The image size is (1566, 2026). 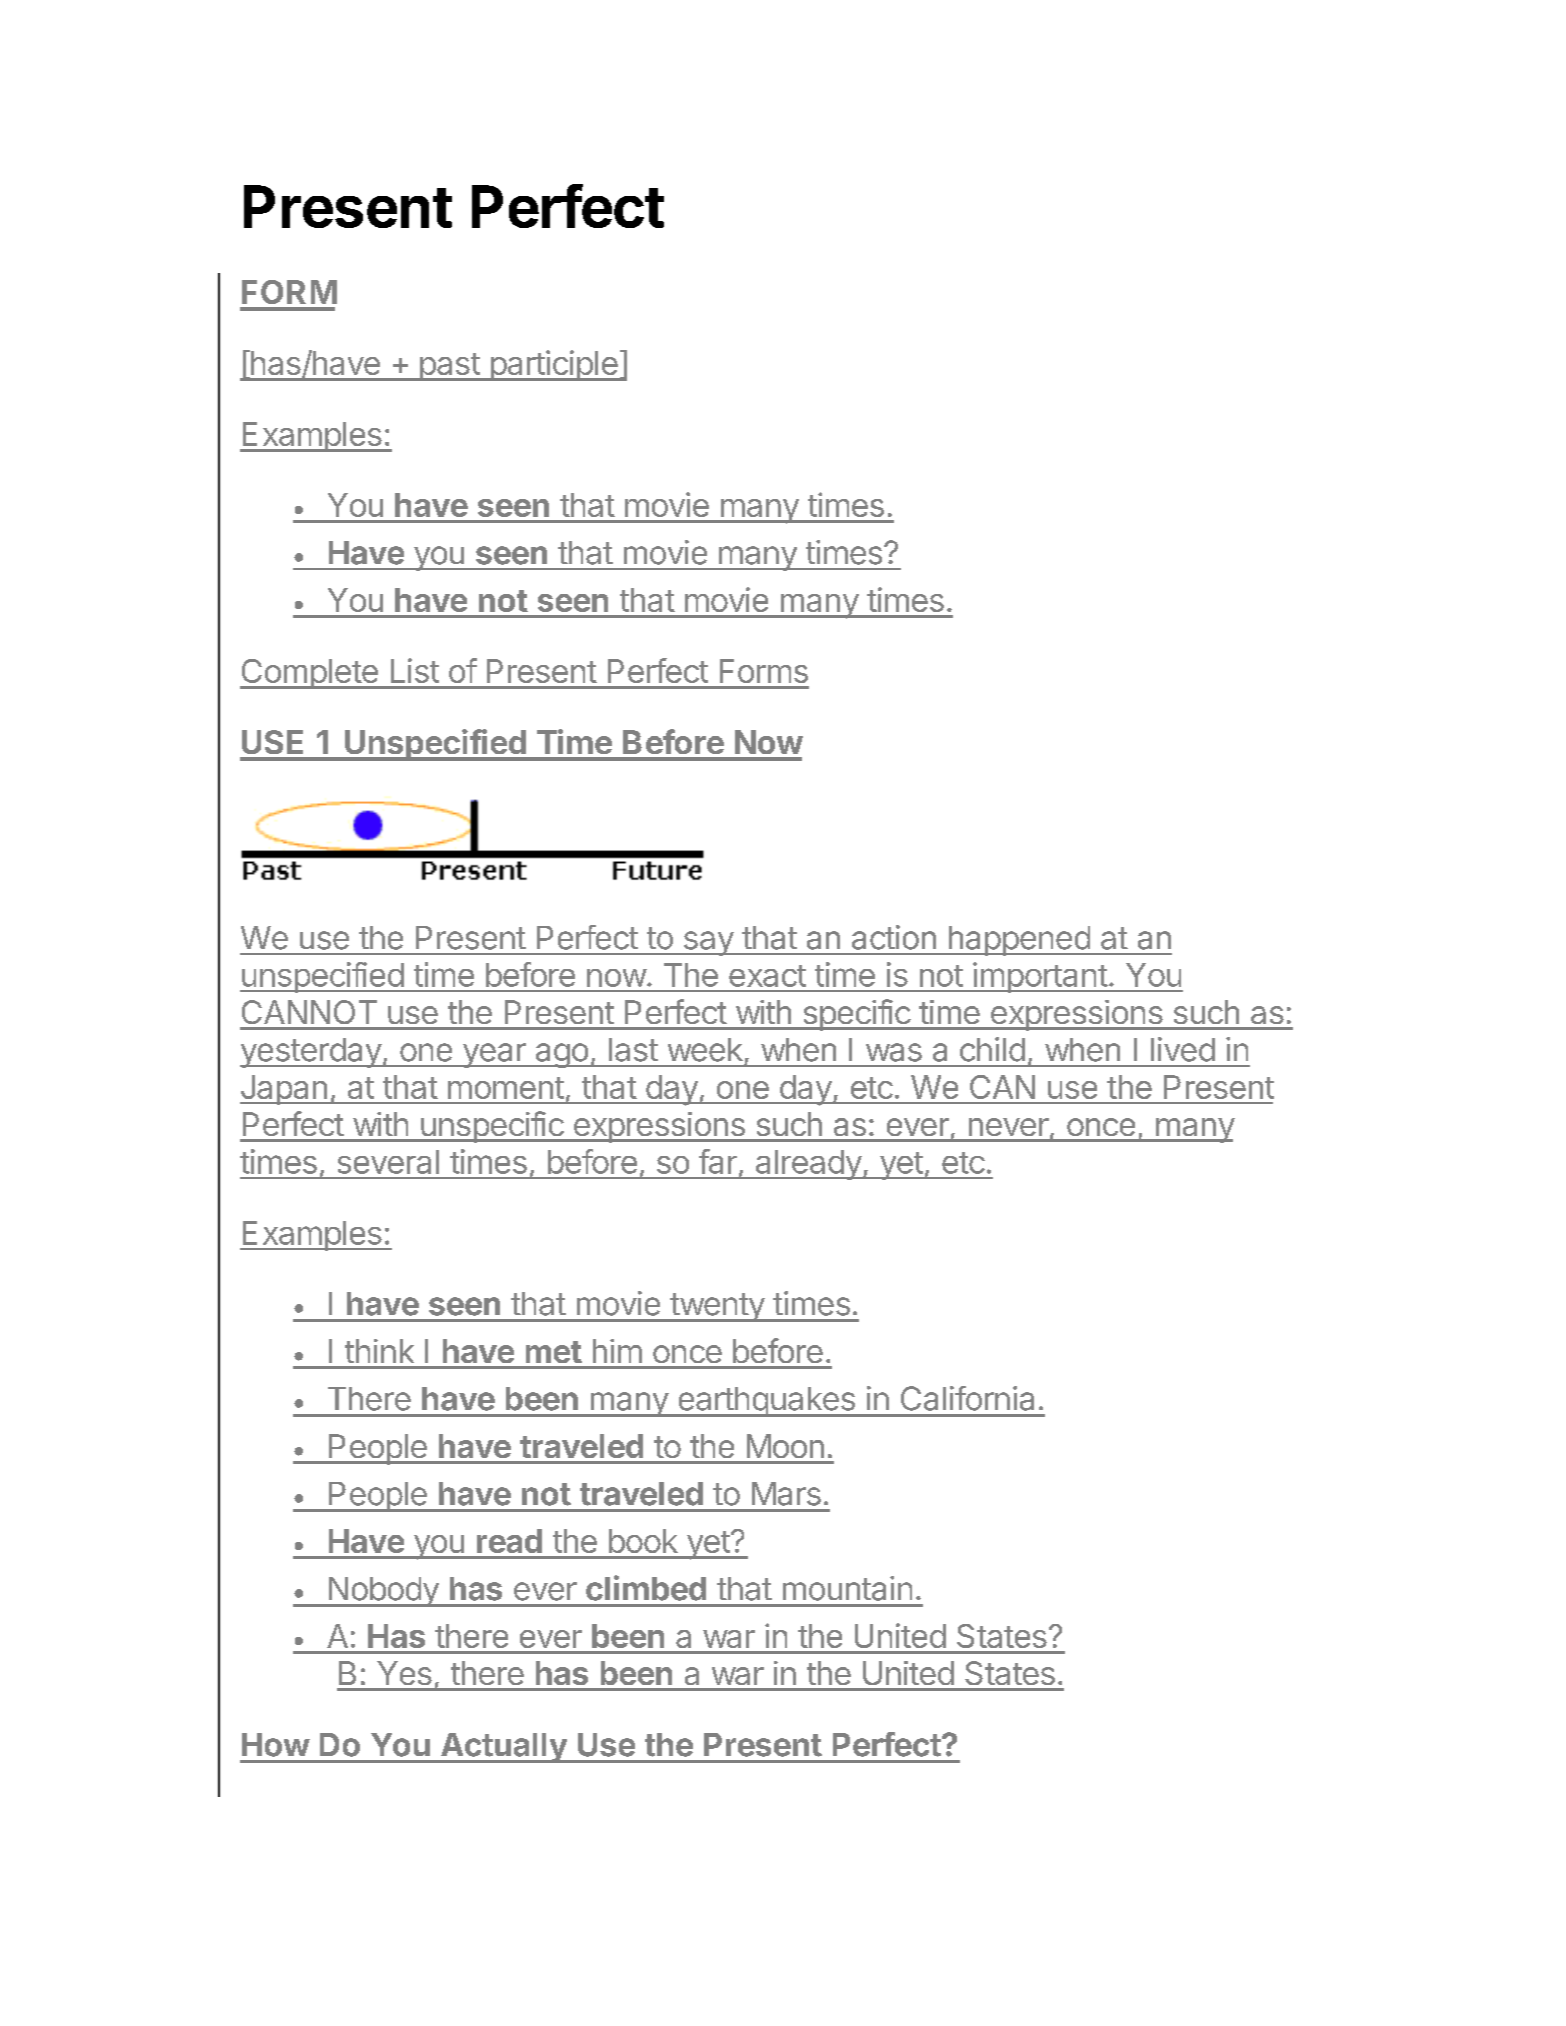 What do you see at coordinates (847, 1588) in the page?
I see `mountain` at bounding box center [847, 1588].
